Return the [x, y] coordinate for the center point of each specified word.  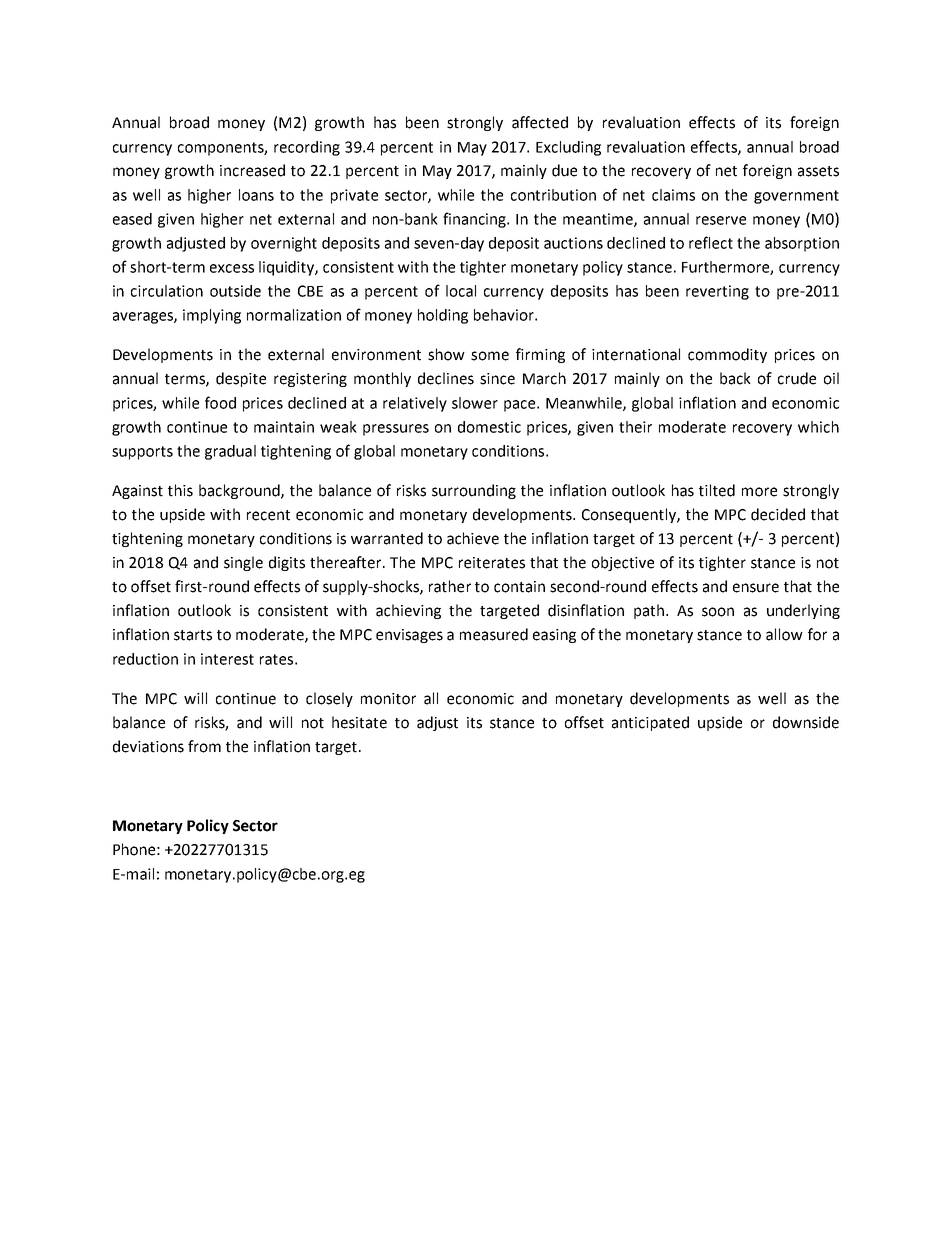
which [818, 427]
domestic [489, 427]
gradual [230, 452]
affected [540, 122]
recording [307, 148]
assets [818, 171]
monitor [388, 699]
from [204, 746]
